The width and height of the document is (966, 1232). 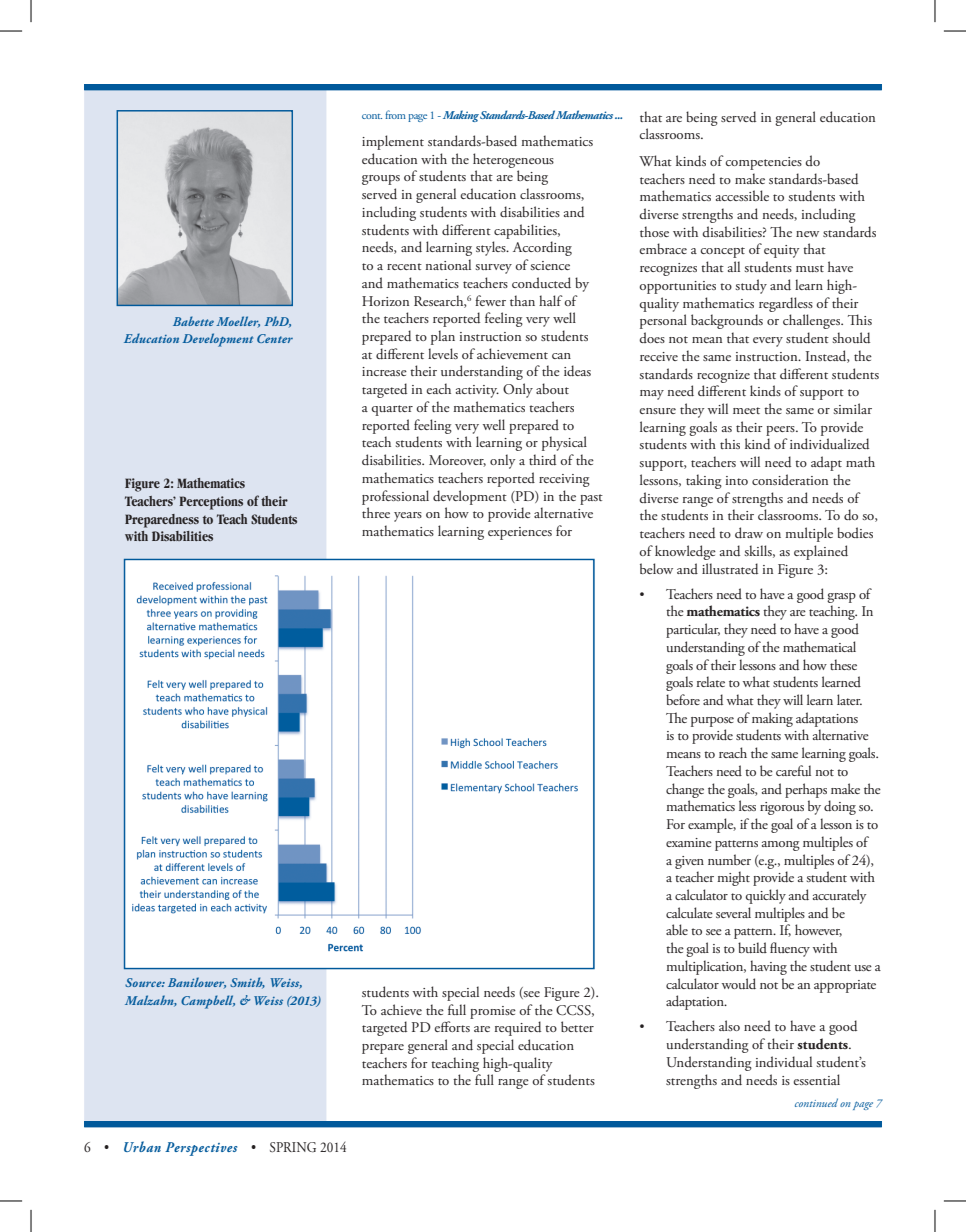 I want to click on activity, so click(x=477, y=391).
